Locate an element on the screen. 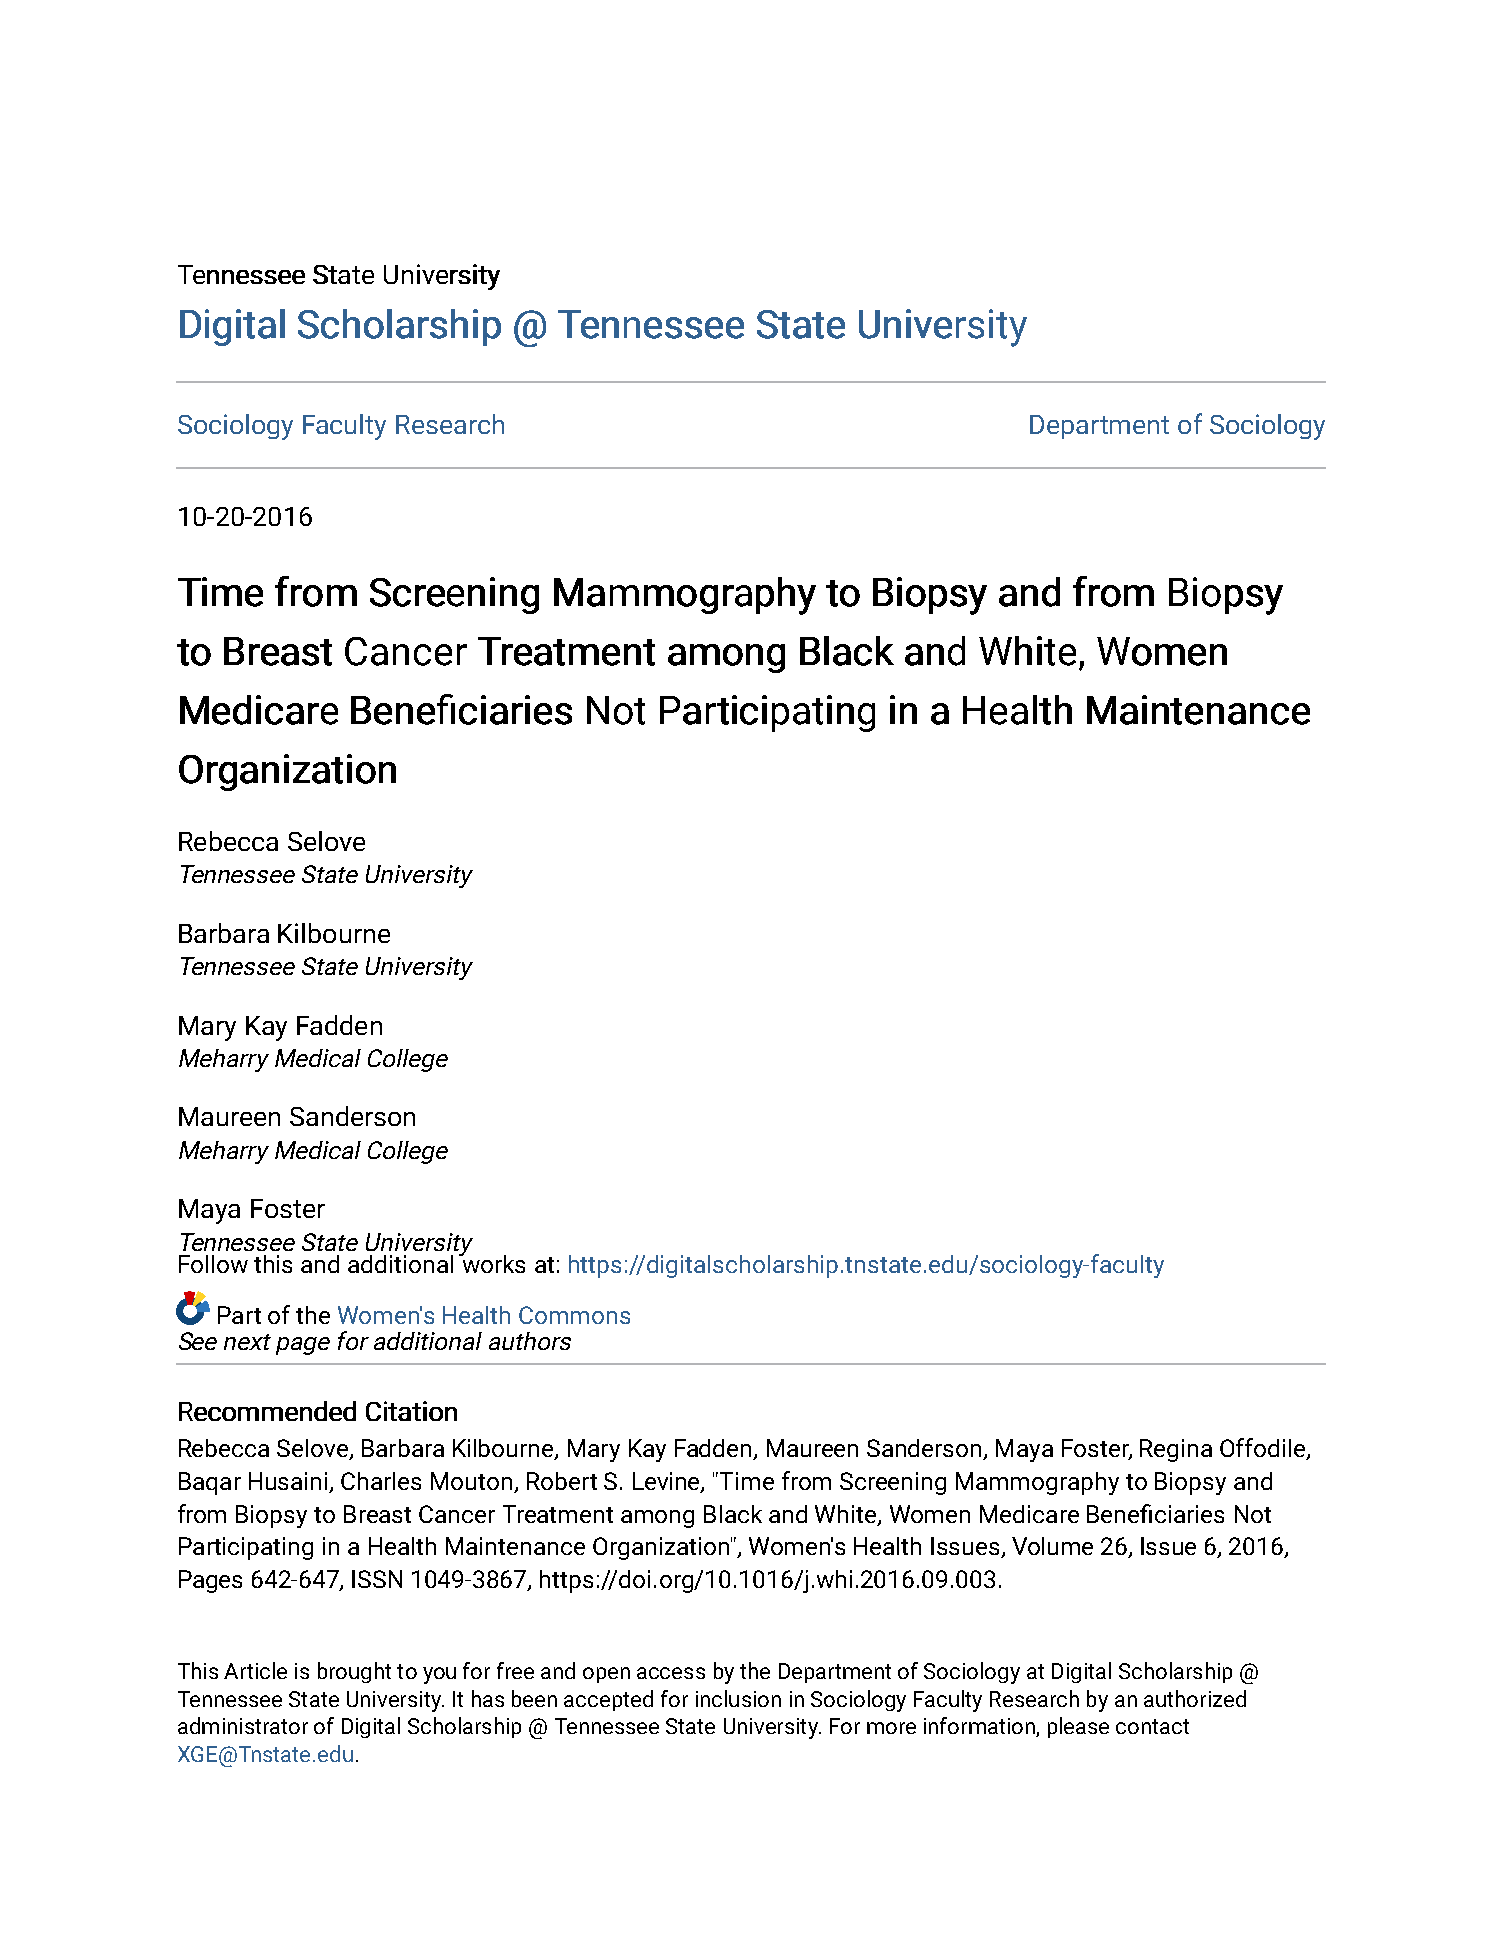 Image resolution: width=1503 pixels, height=1945 pixels. Volume is located at coordinates (1052, 1546).
